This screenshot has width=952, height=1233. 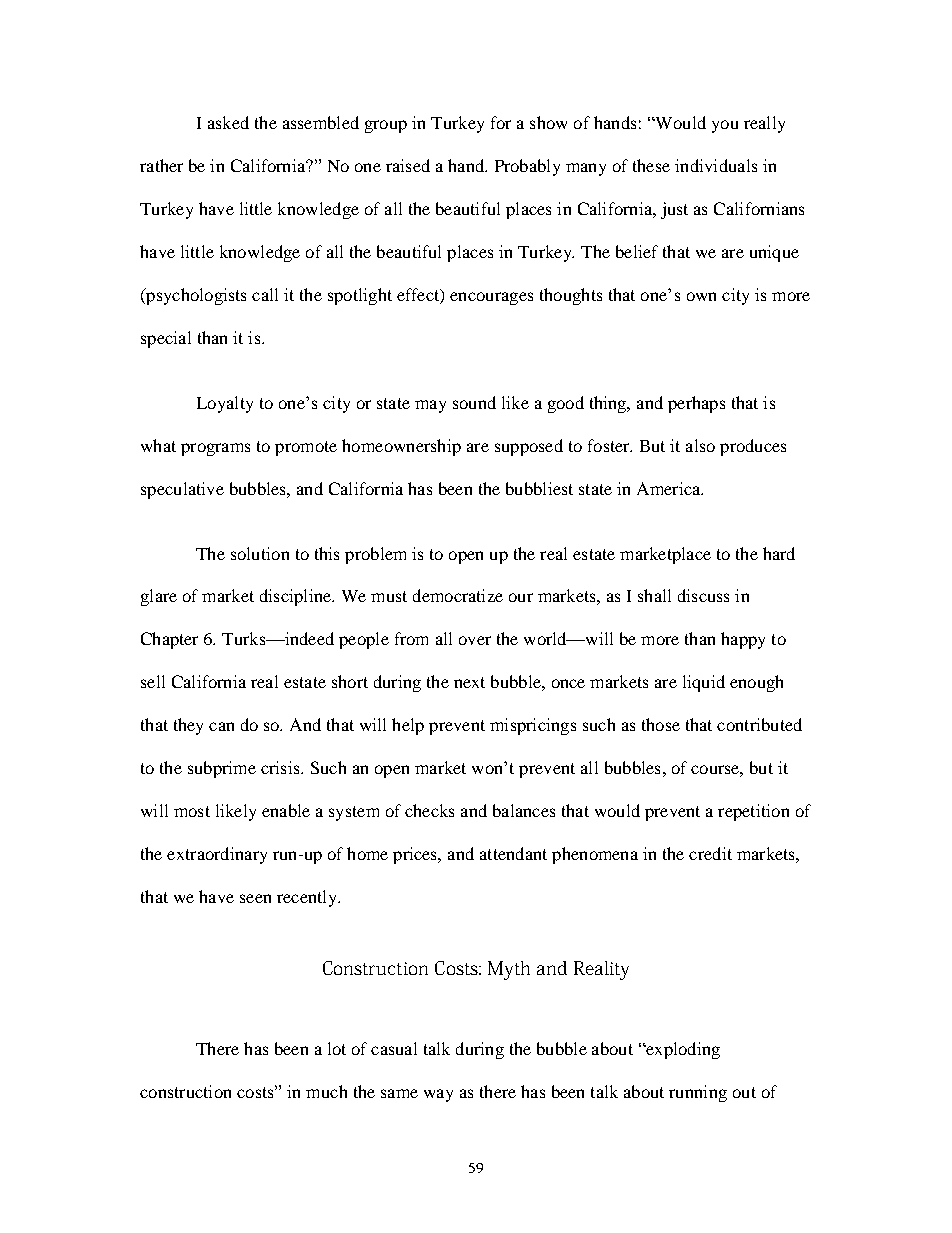 I want to click on much, so click(x=326, y=1091).
